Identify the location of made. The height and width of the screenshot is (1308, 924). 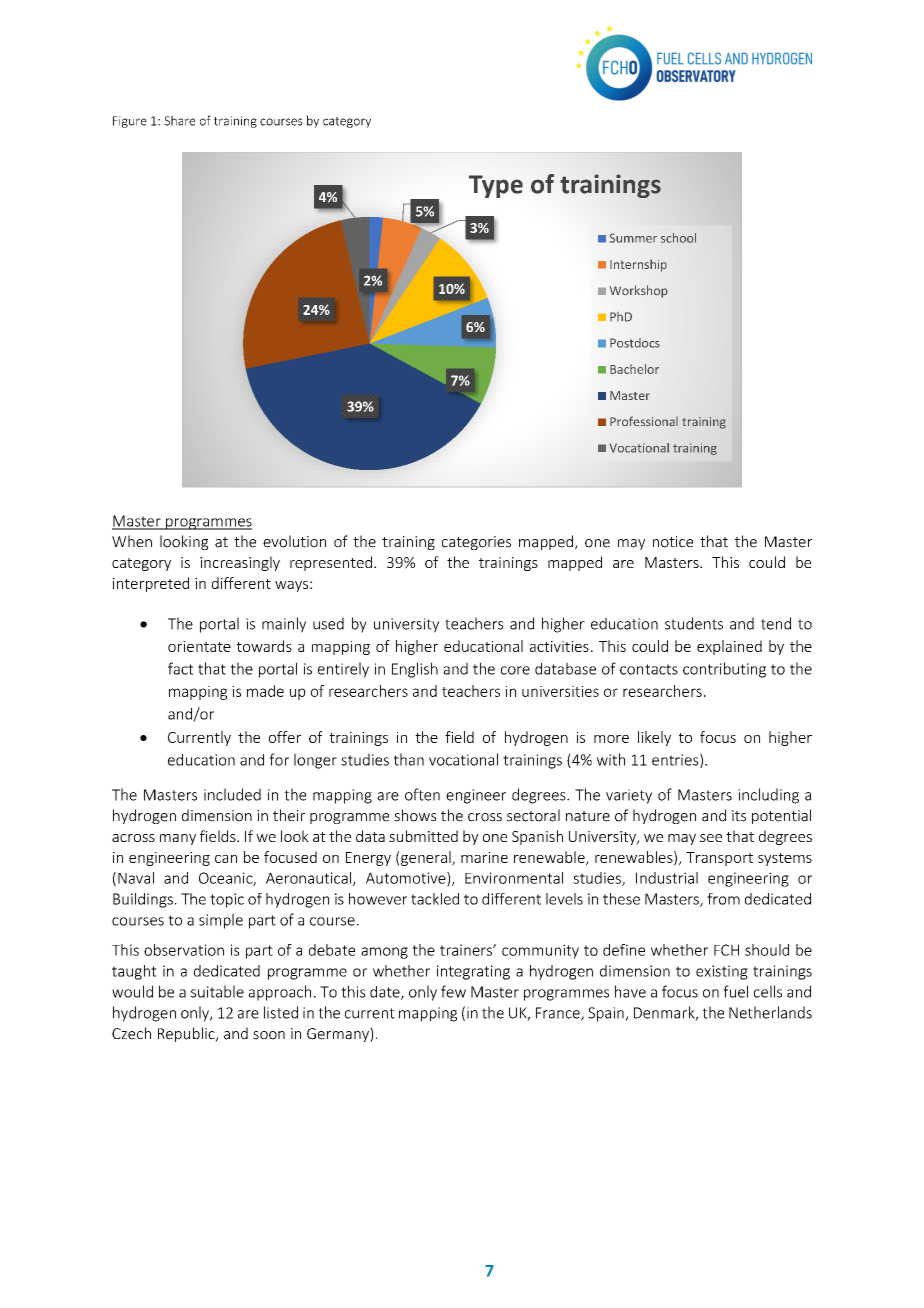
(265, 691).
